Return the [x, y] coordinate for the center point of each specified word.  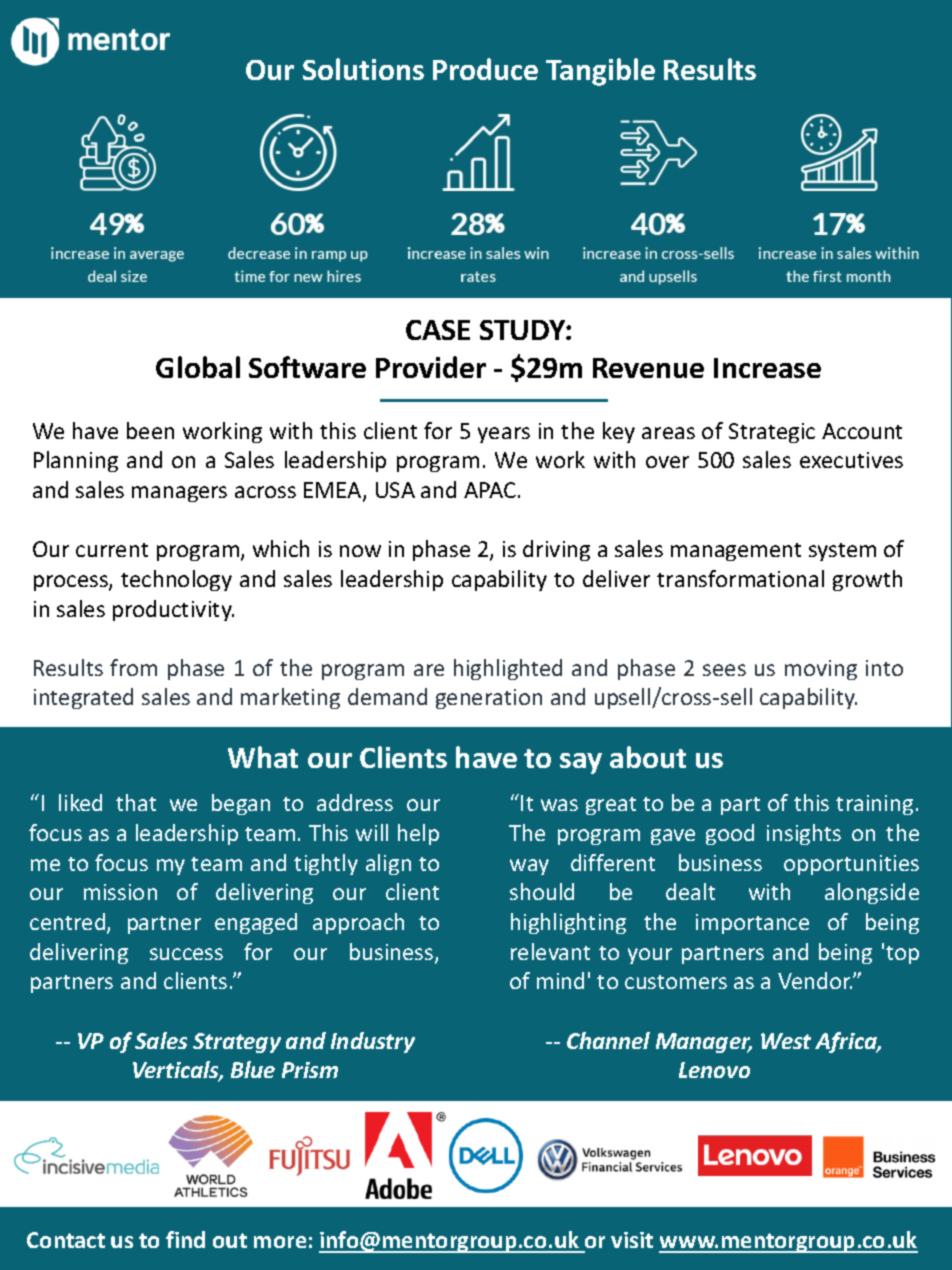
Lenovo [714, 1070]
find [185, 1239]
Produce [485, 69]
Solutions [363, 69]
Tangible [600, 72]
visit [632, 1240]
